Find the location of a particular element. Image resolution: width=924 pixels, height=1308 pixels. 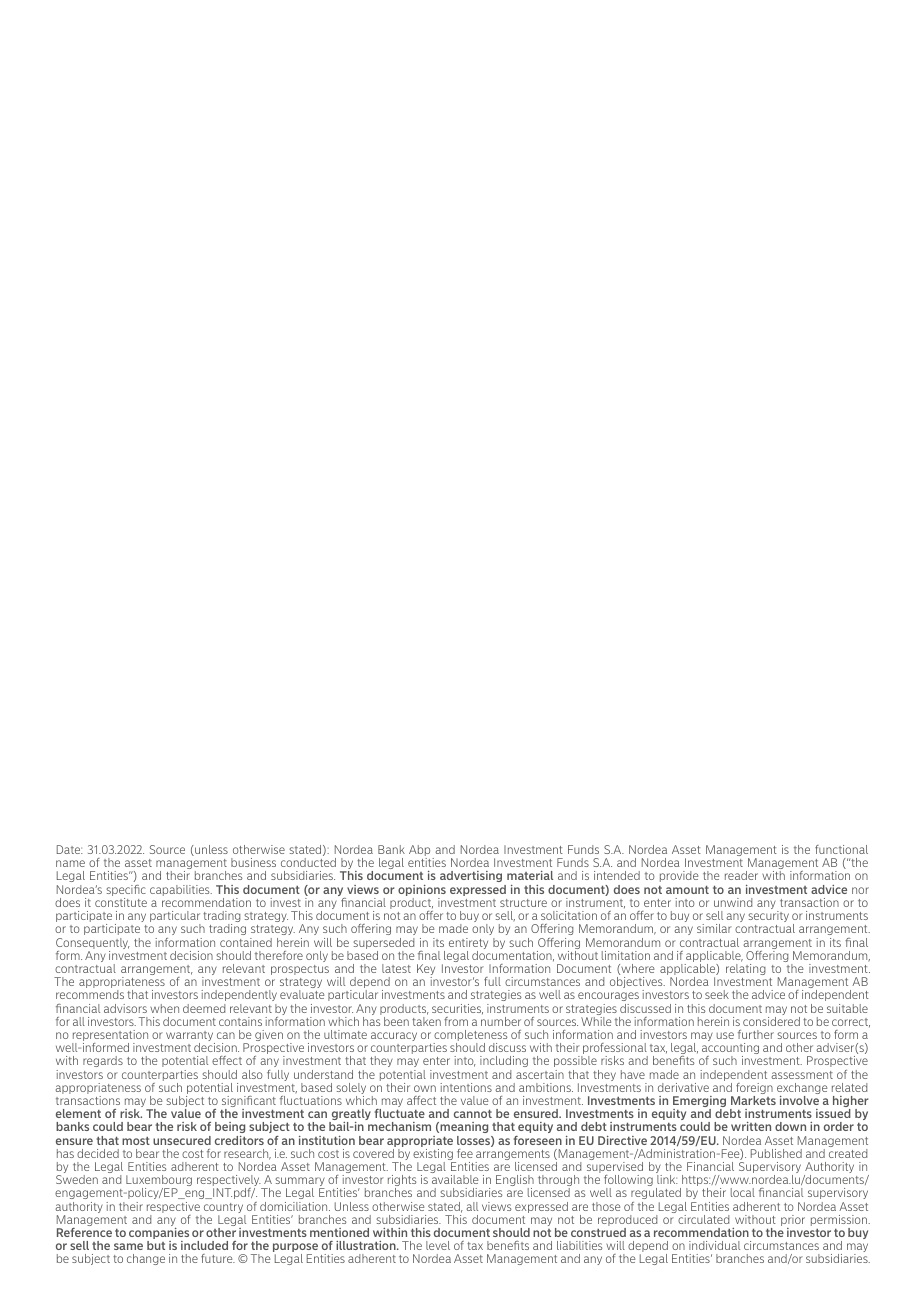

level is located at coordinates (438, 1245).
